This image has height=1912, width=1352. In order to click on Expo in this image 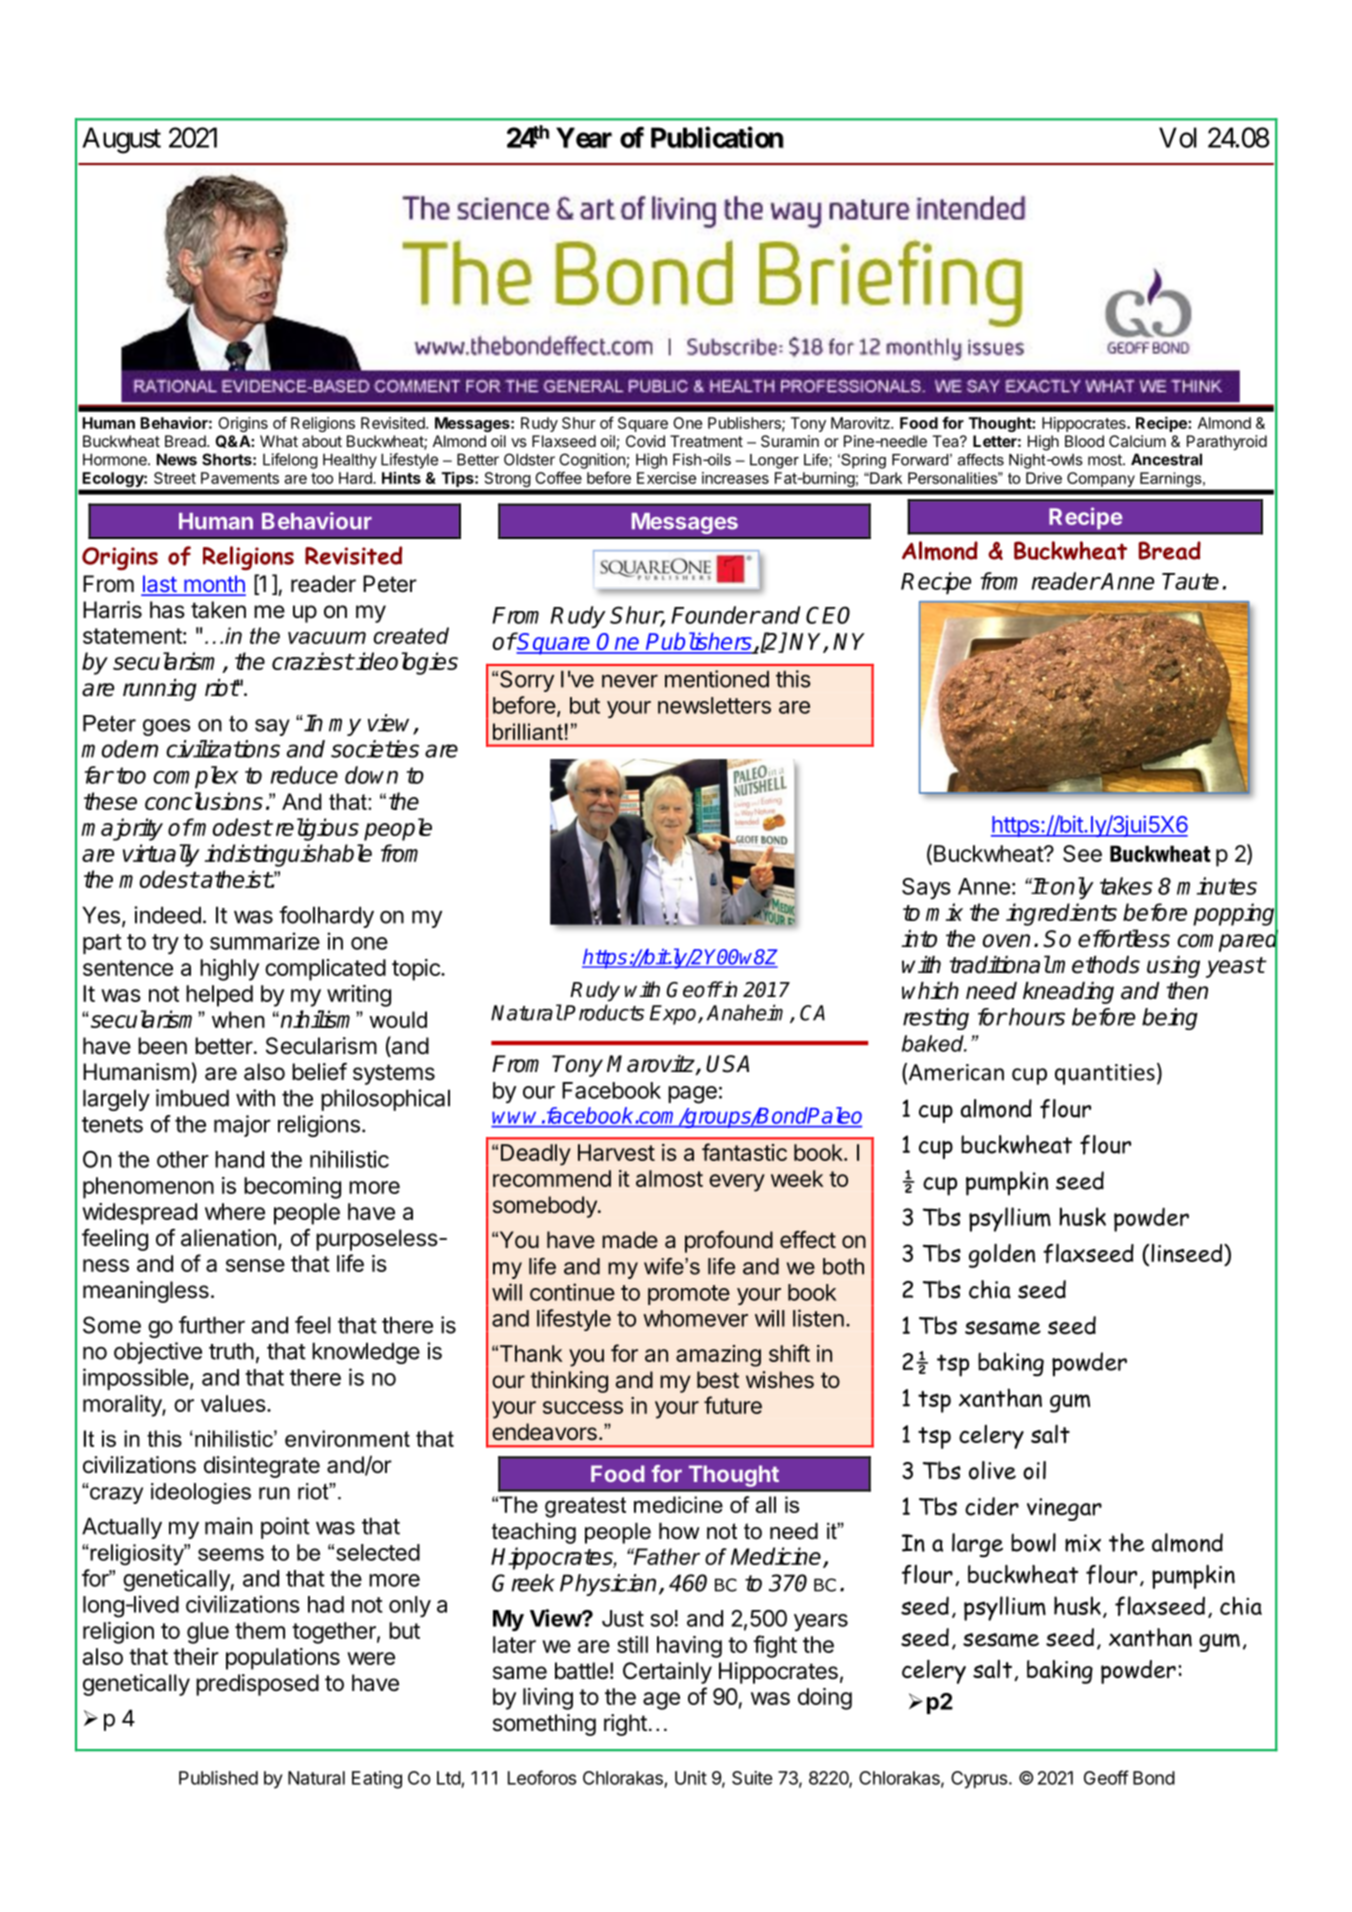, I will do `click(674, 1015)`.
